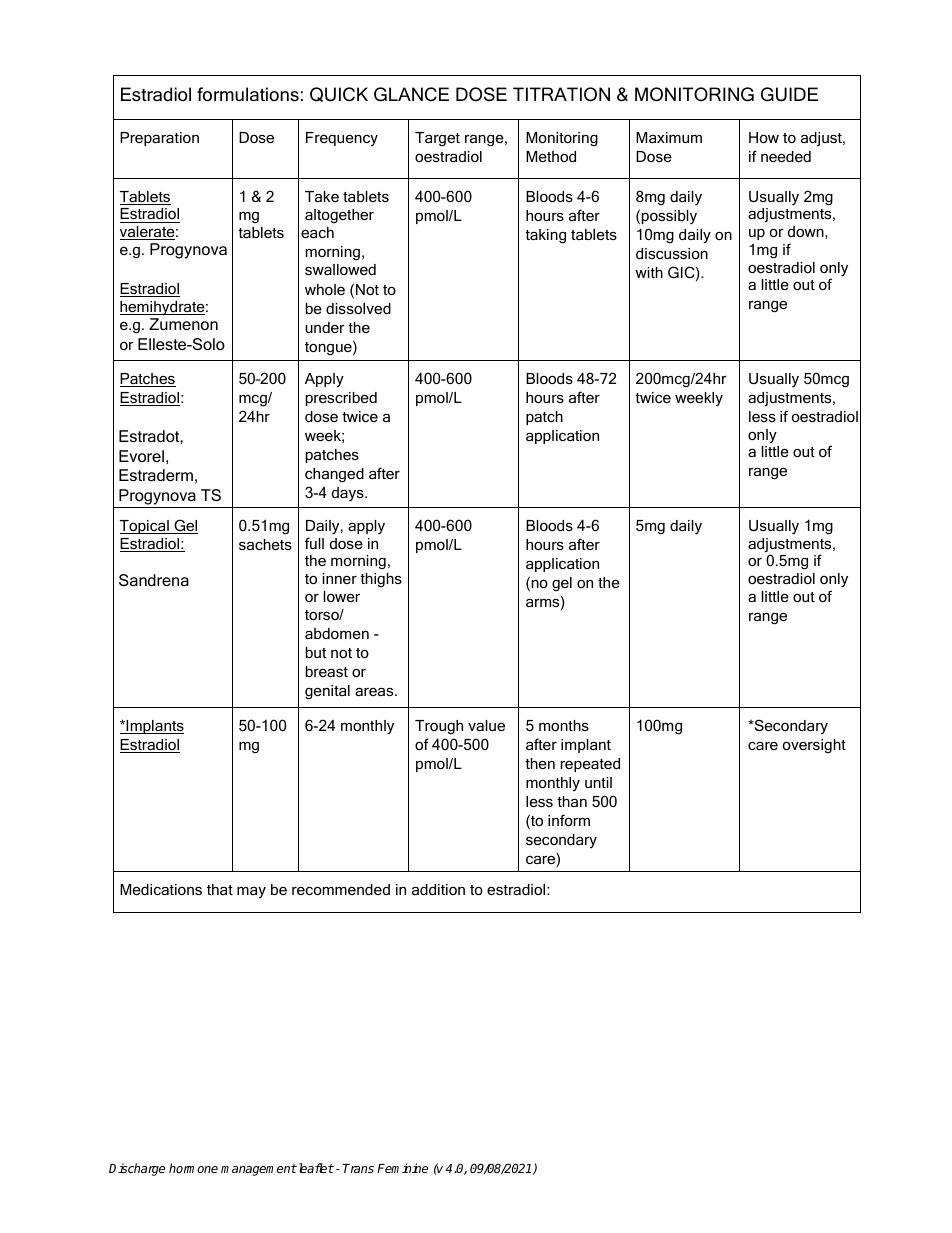 The height and width of the document is (1233, 952). What do you see at coordinates (325, 327) in the document?
I see `under` at bounding box center [325, 327].
